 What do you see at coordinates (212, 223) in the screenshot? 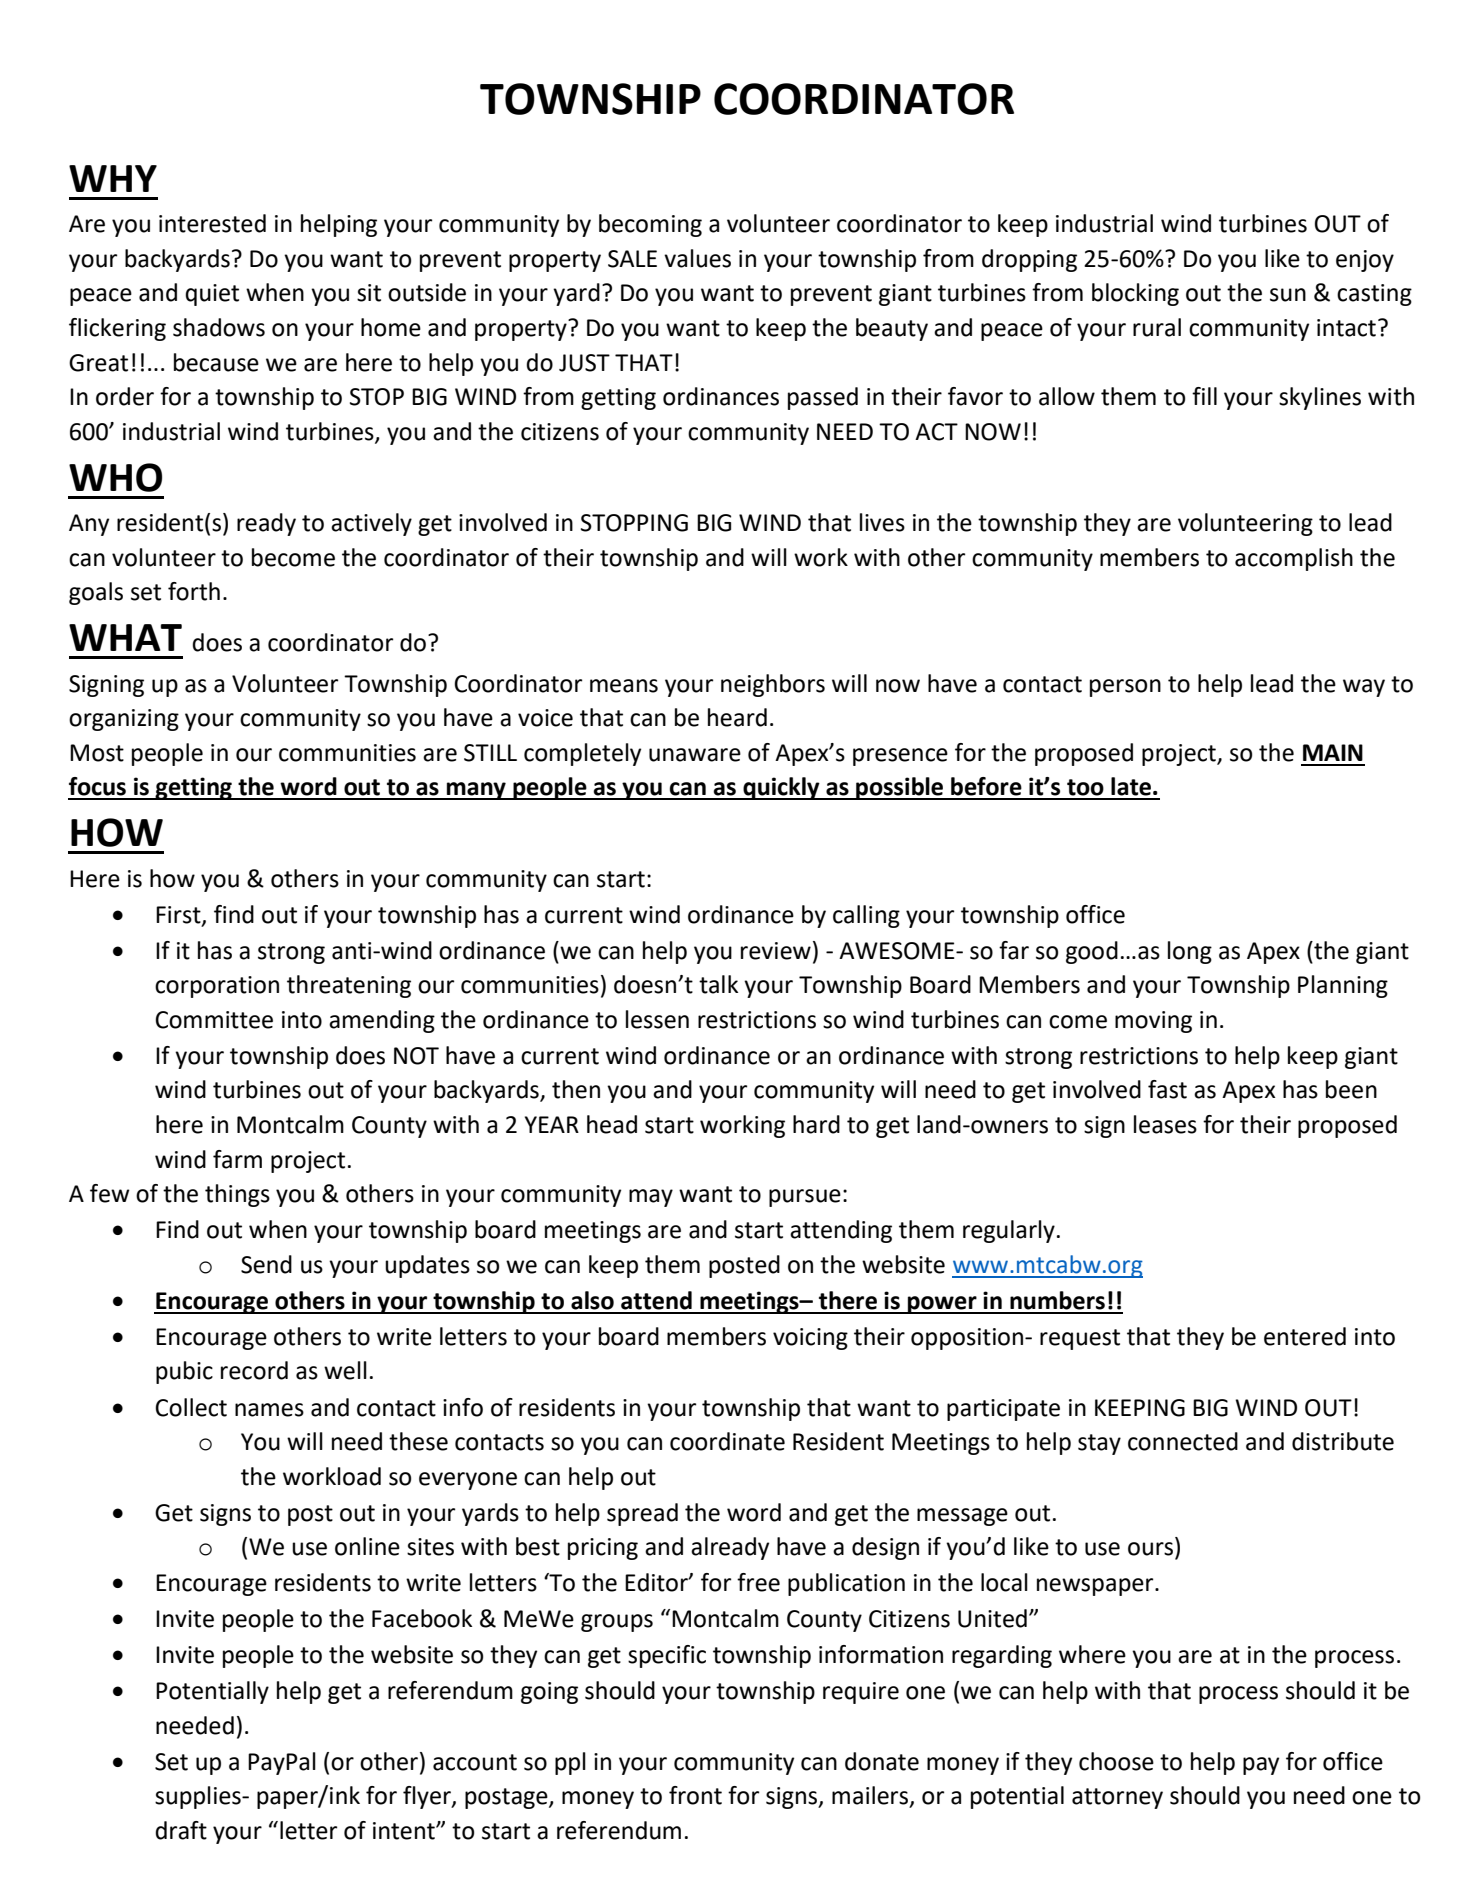
I see `interested` at bounding box center [212, 223].
